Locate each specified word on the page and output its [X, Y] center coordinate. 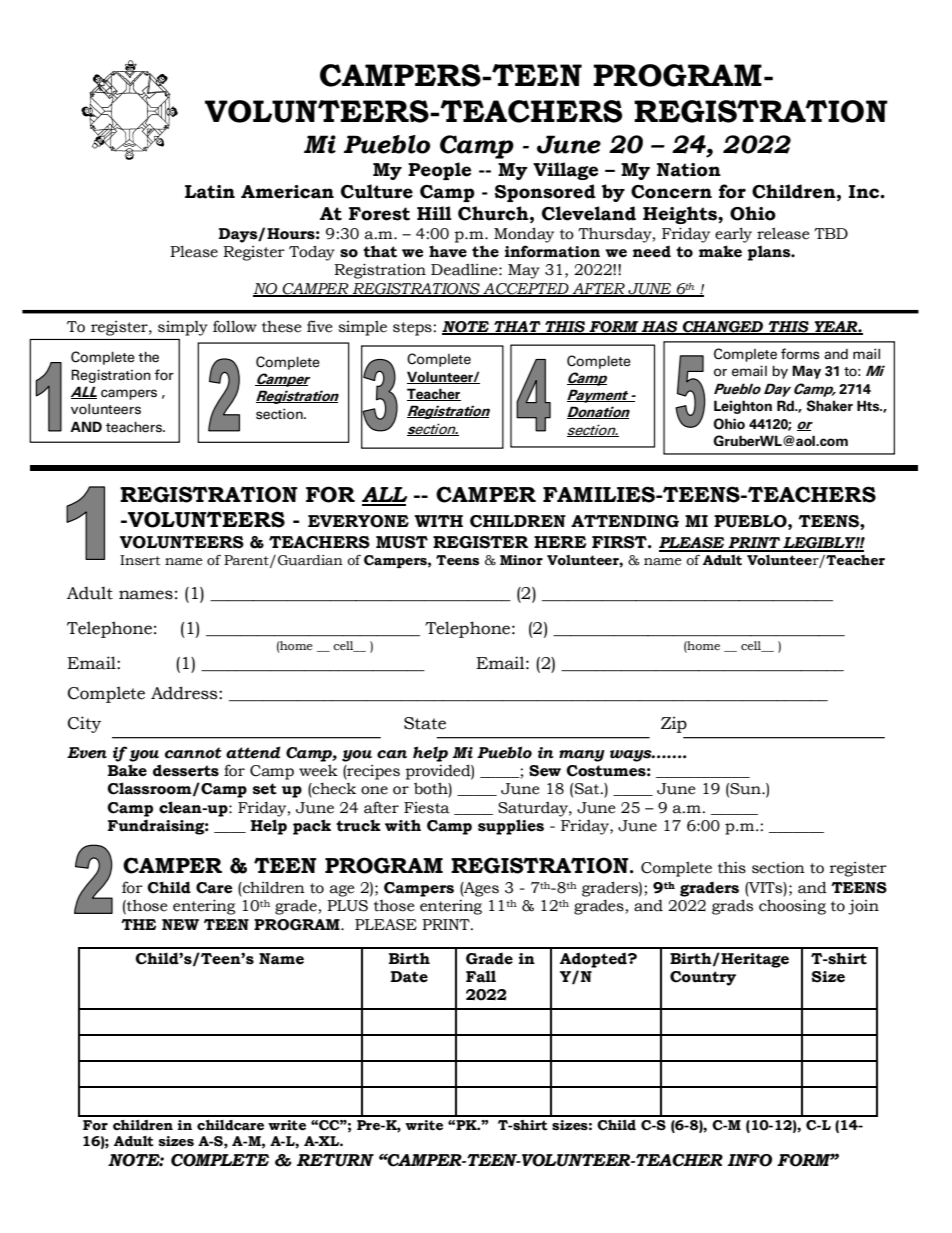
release [783, 233]
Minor [521, 560]
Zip [674, 724]
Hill [434, 213]
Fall [481, 976]
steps [412, 329]
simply [183, 328]
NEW [180, 924]
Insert [140, 560]
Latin [210, 192]
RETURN [335, 1160]
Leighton [743, 407]
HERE [560, 542]
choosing [792, 907]
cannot [193, 753]
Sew [545, 771]
